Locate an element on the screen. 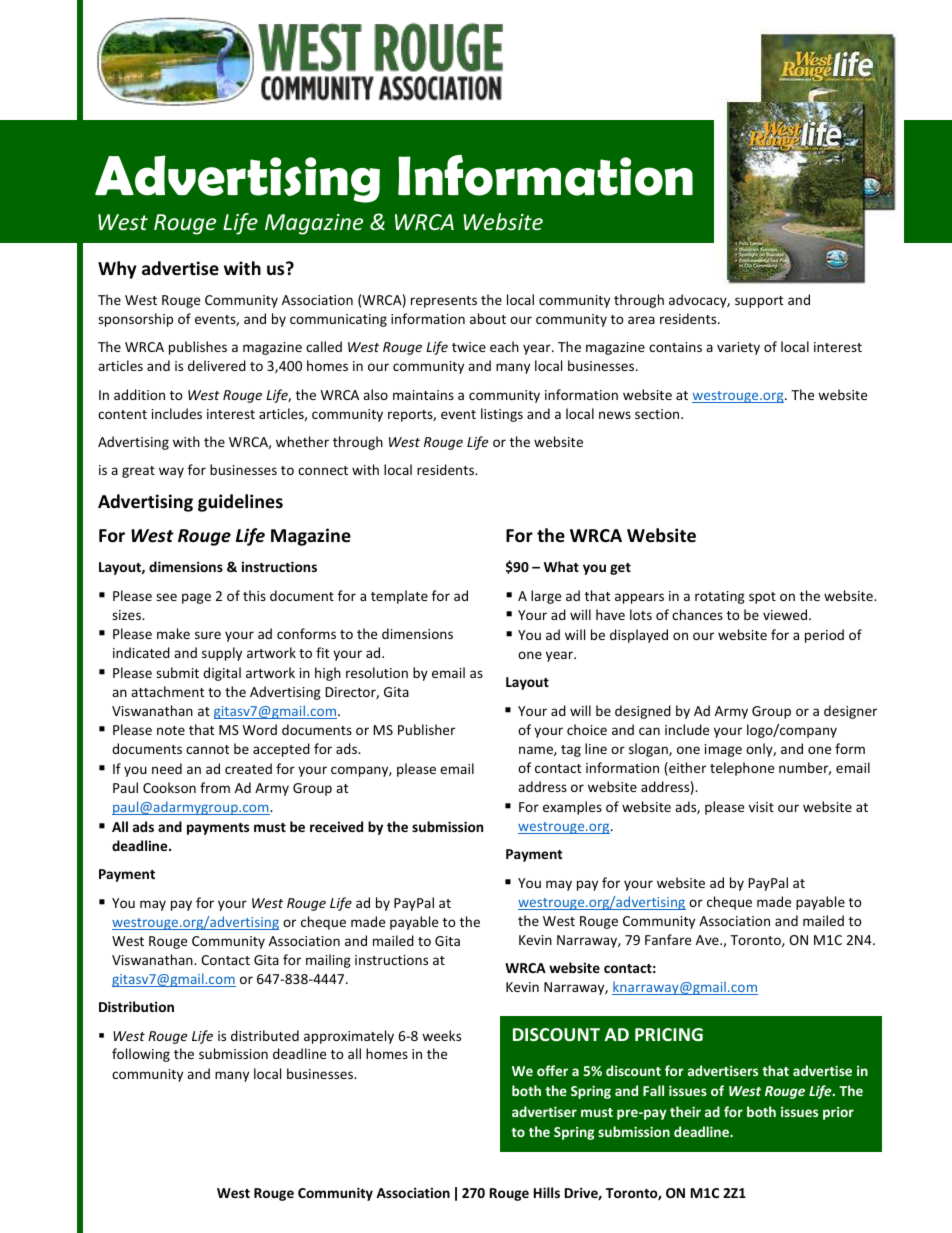 This screenshot has width=952, height=1233. large is located at coordinates (546, 597).
